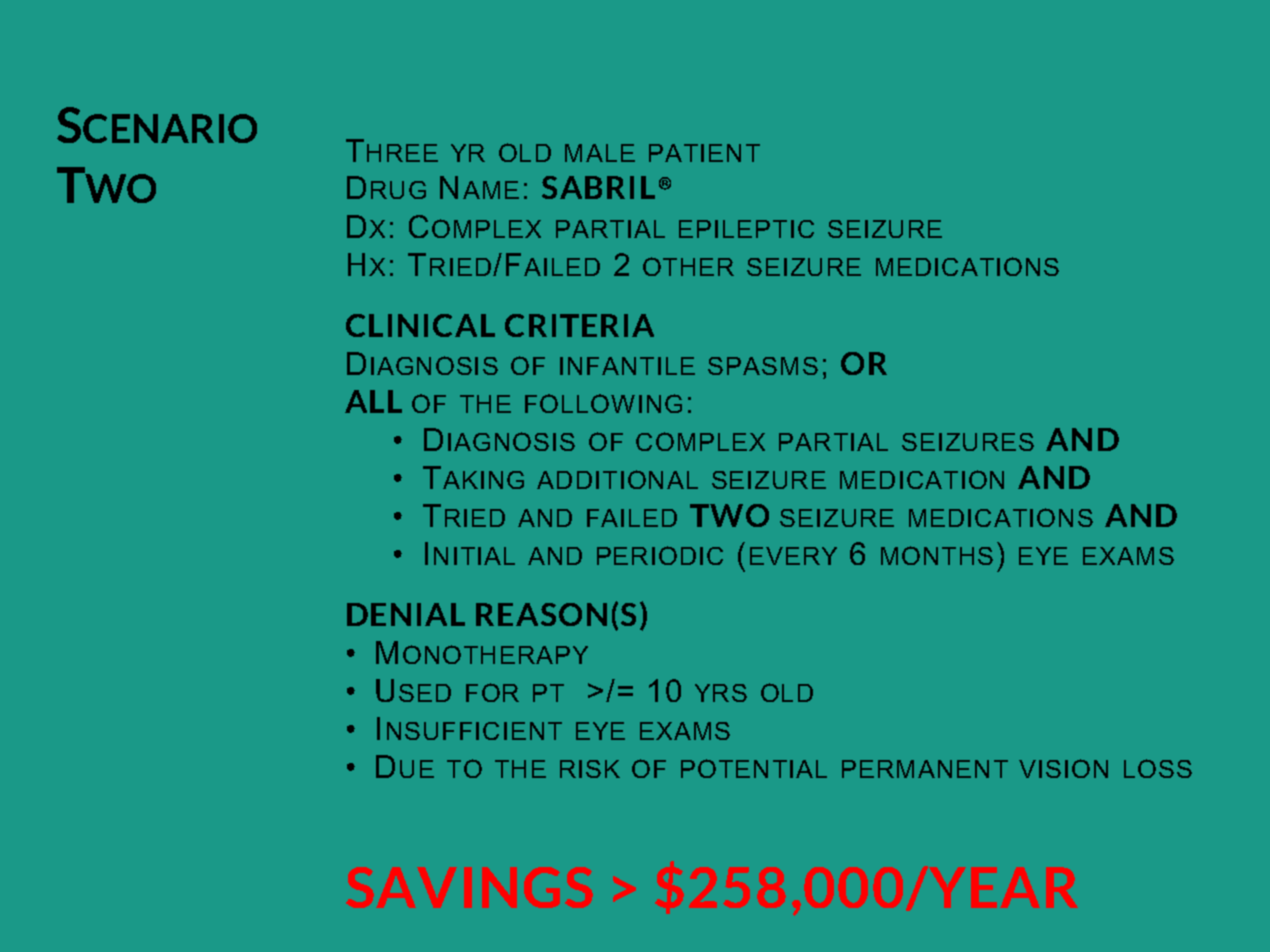 Image resolution: width=1270 pixels, height=952 pixels. What do you see at coordinates (406, 614) in the screenshot?
I see `DENIAL` at bounding box center [406, 614].
